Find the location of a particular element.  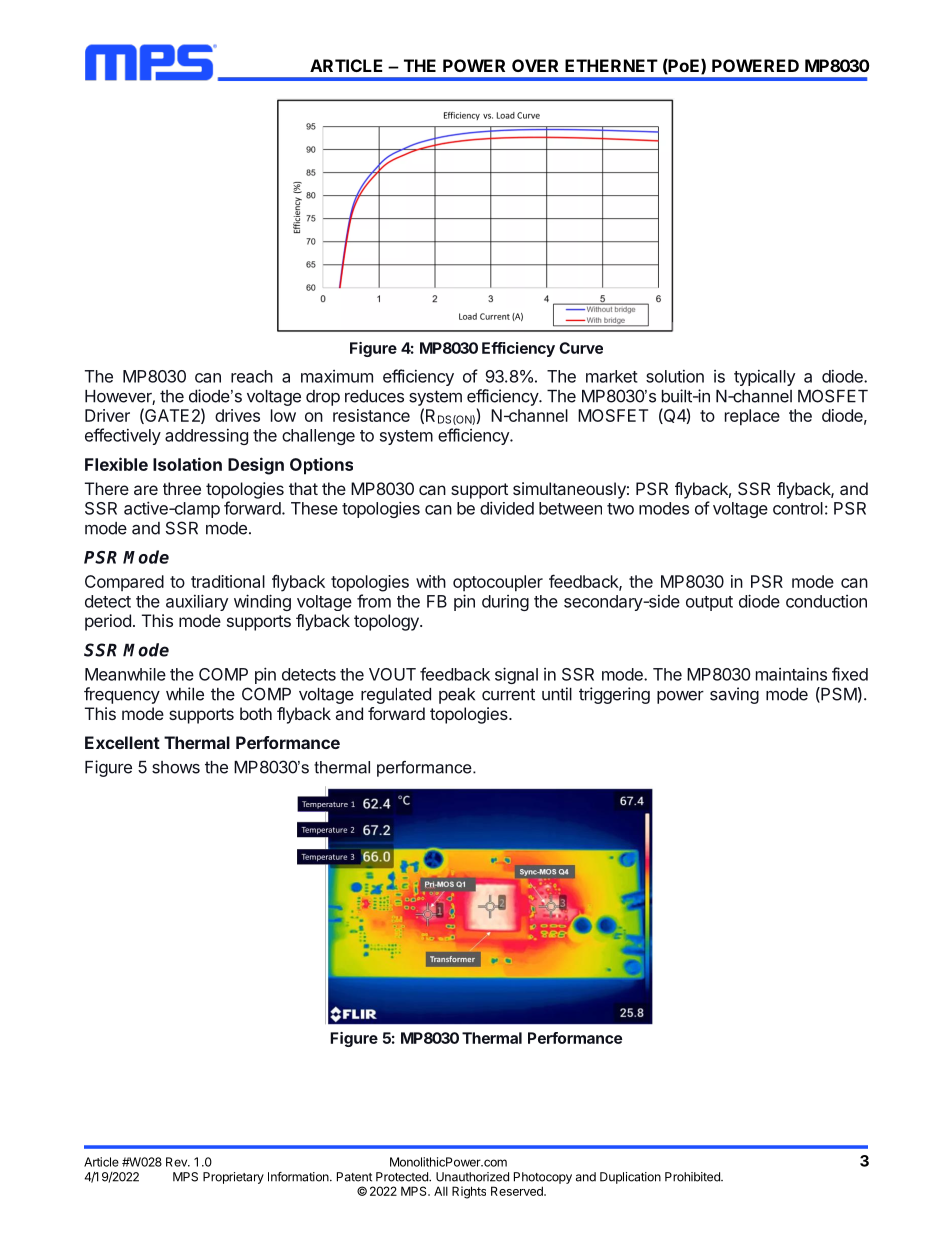

typically is located at coordinates (764, 378).
